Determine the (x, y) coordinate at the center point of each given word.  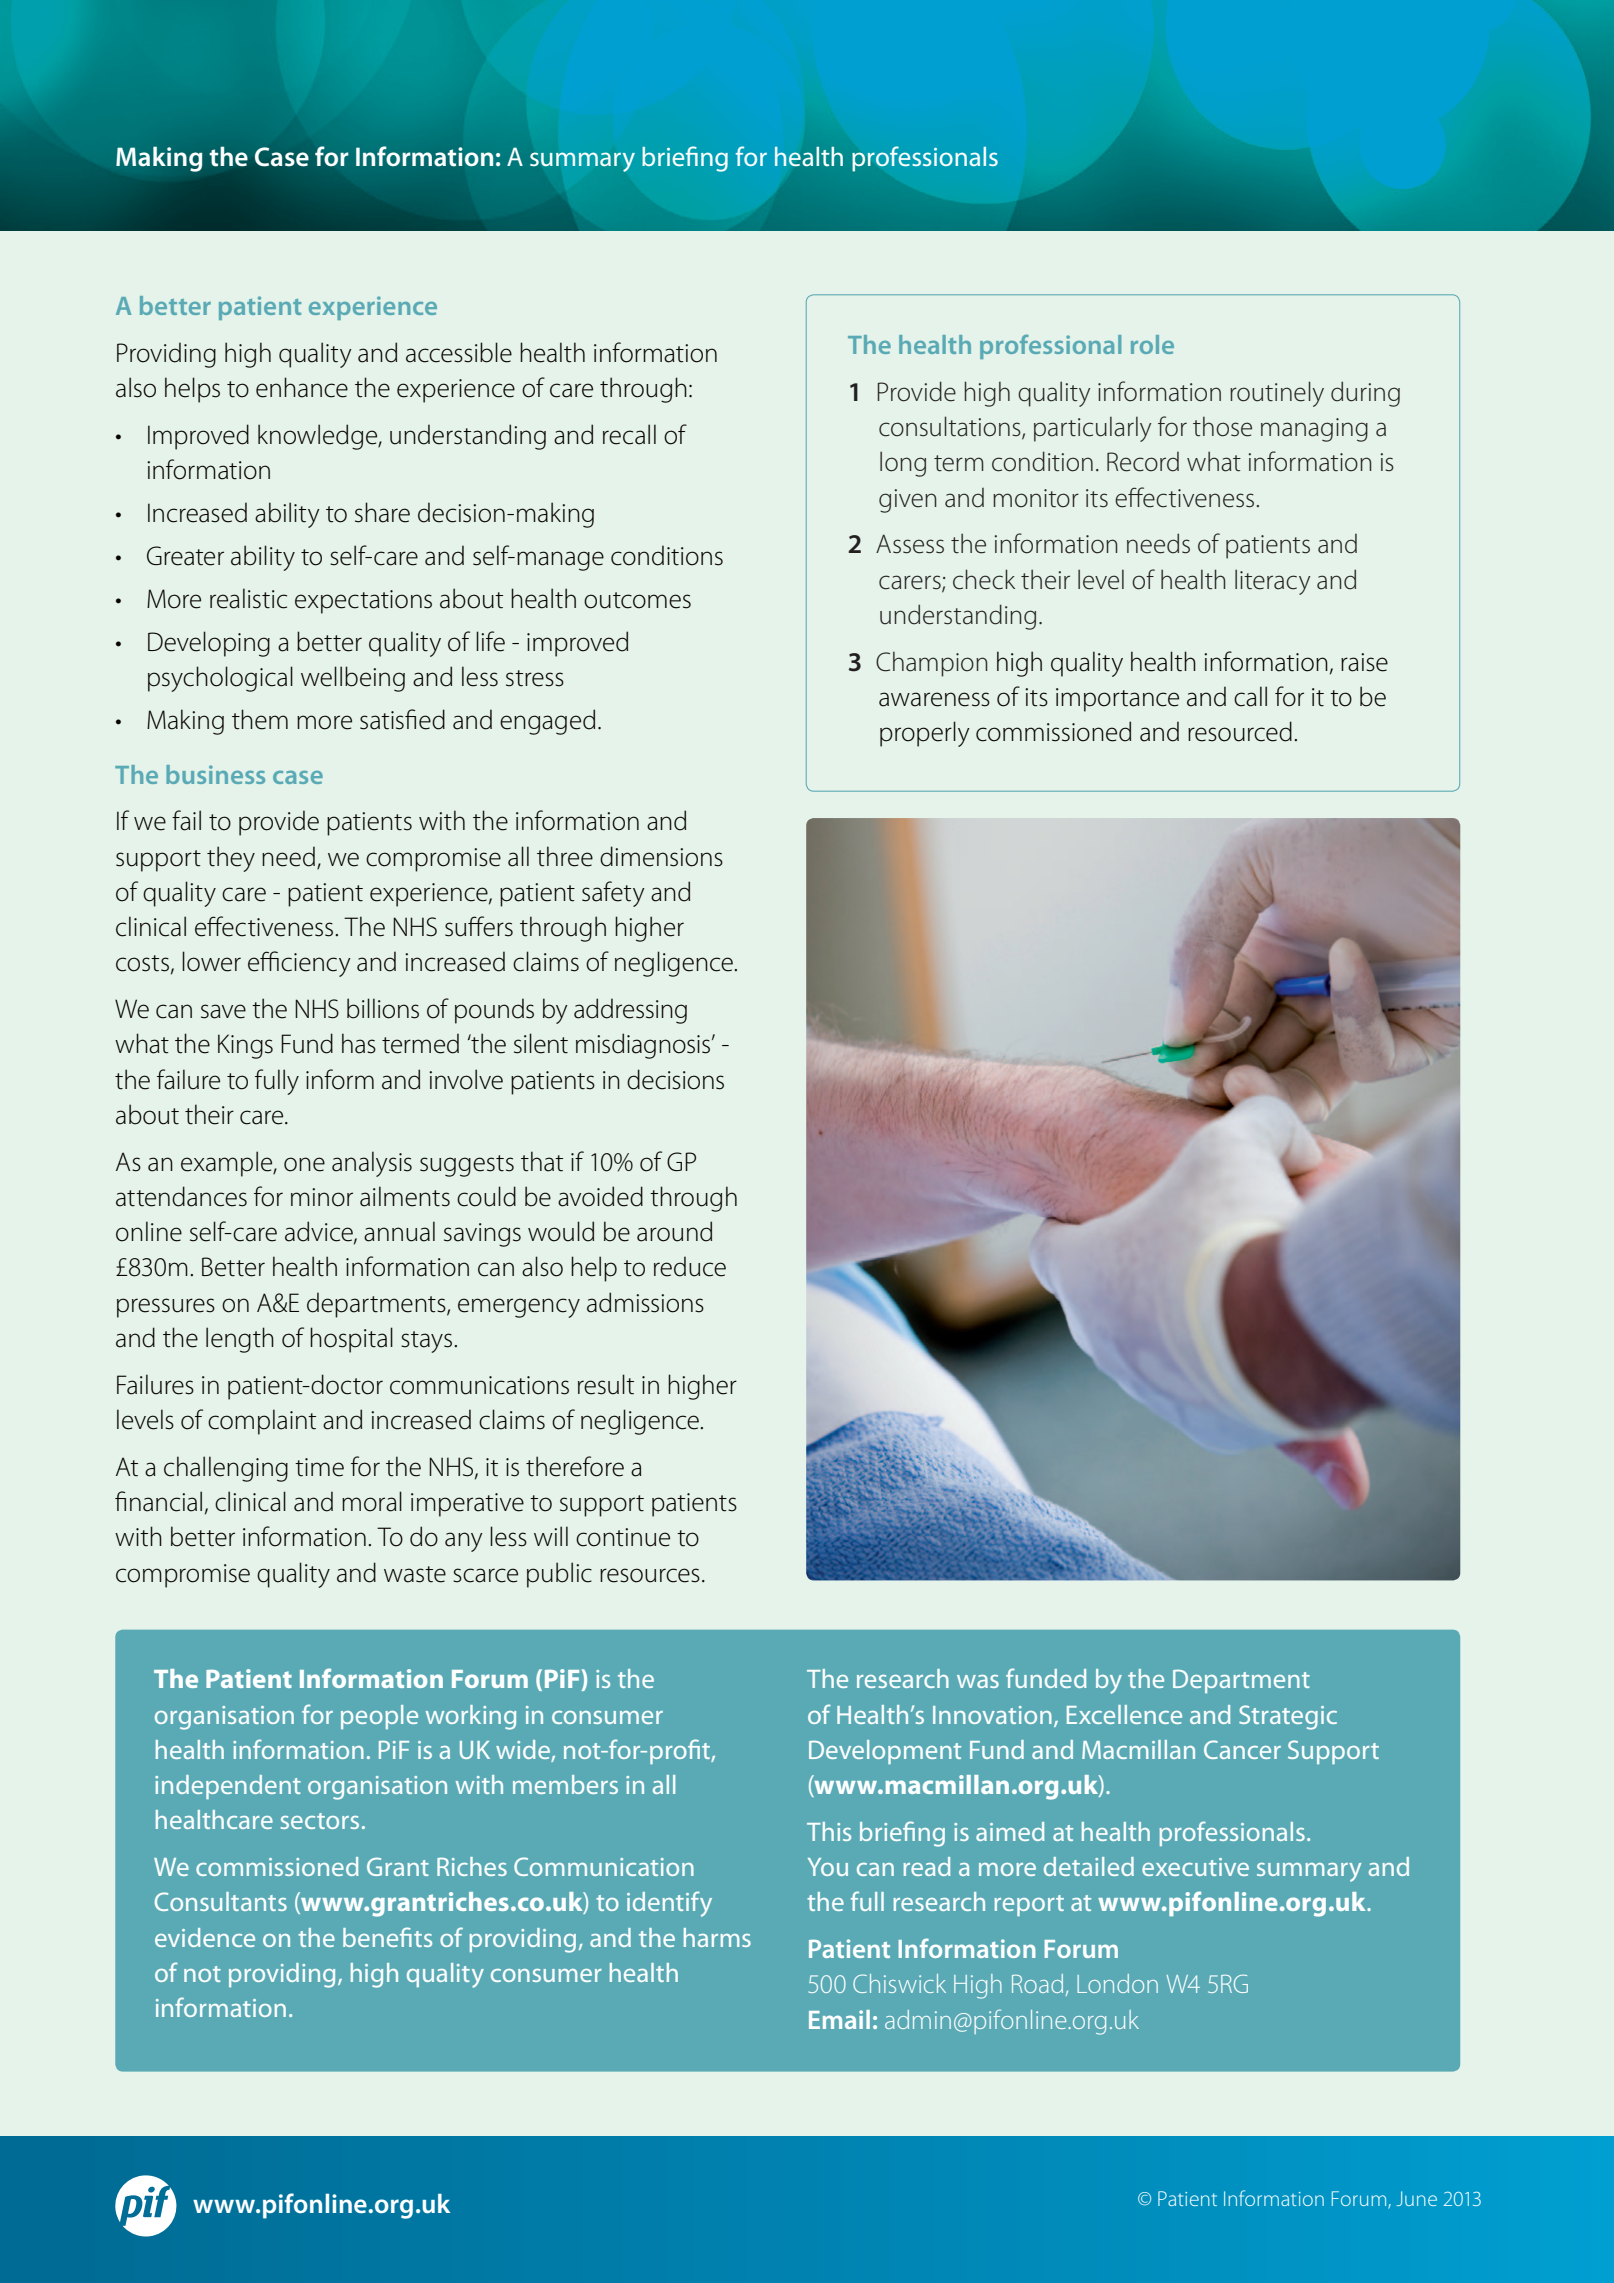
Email (839, 2019)
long (903, 464)
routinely (1277, 394)
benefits (387, 1937)
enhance (302, 387)
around (674, 1231)
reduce (690, 1266)
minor (322, 1197)
